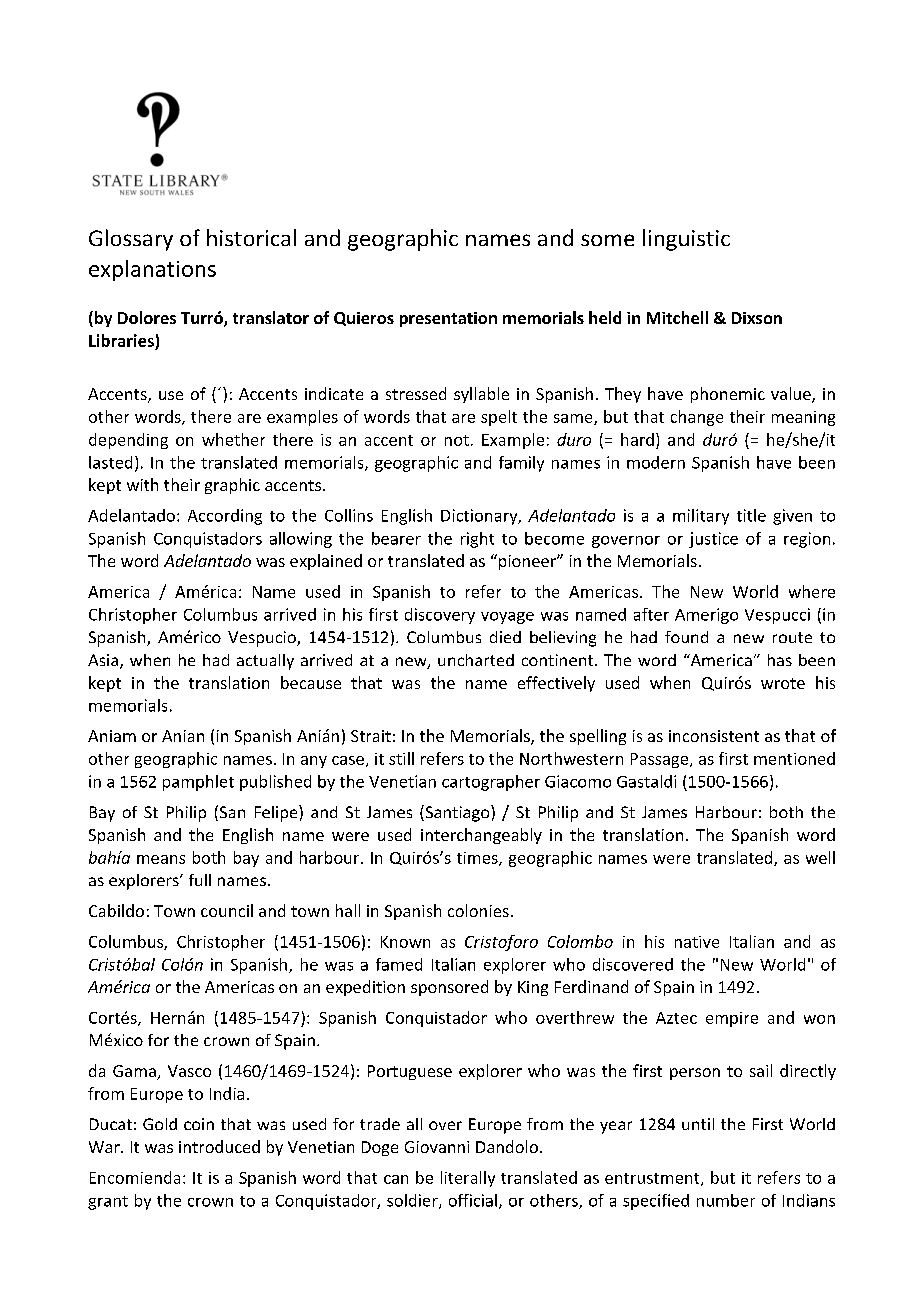  What do you see at coordinates (448, 319) in the image?
I see `presentation` at bounding box center [448, 319].
